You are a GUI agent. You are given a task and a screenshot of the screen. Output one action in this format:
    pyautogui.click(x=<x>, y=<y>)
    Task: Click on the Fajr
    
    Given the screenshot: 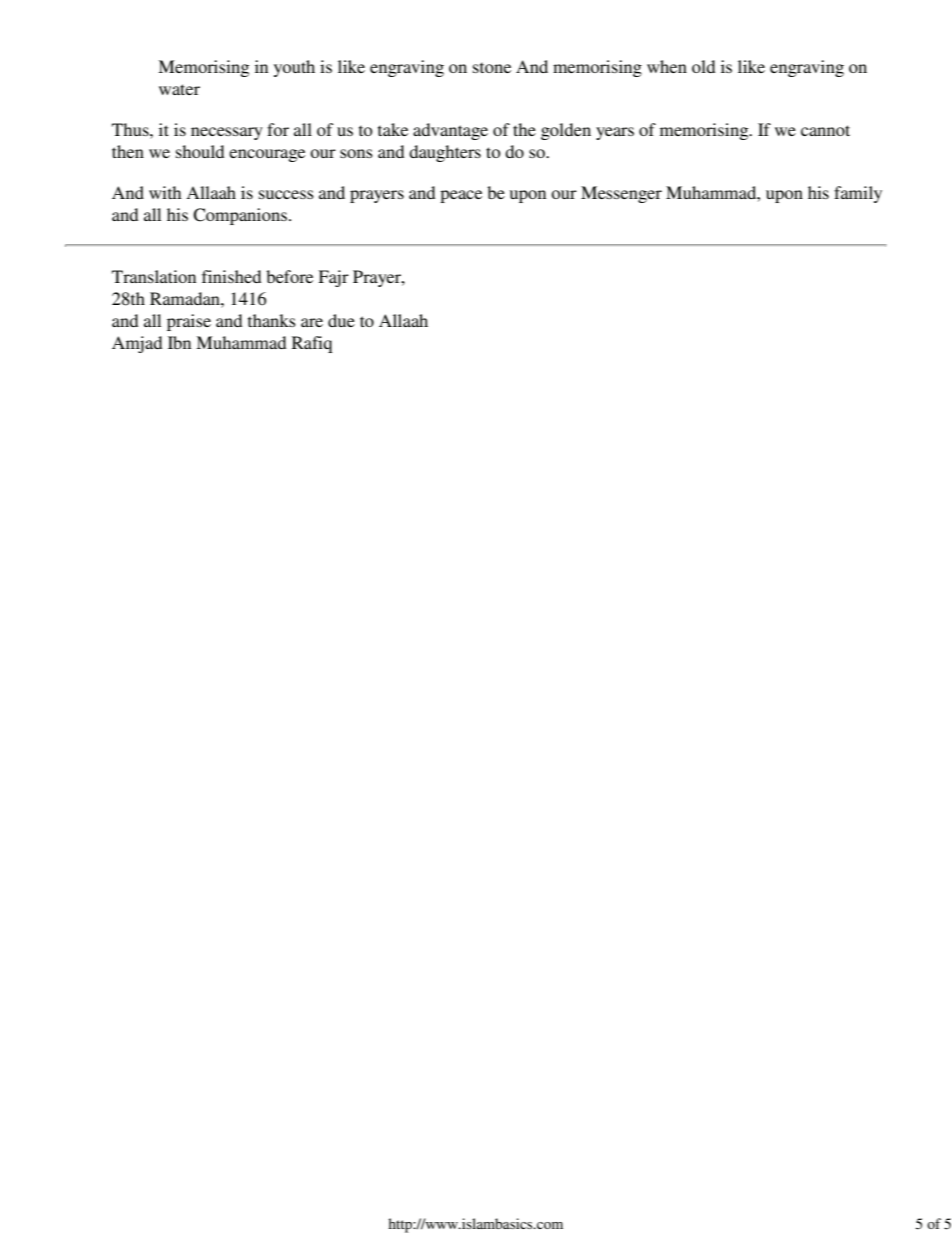 What is the action you would take?
    pyautogui.click(x=333, y=278)
